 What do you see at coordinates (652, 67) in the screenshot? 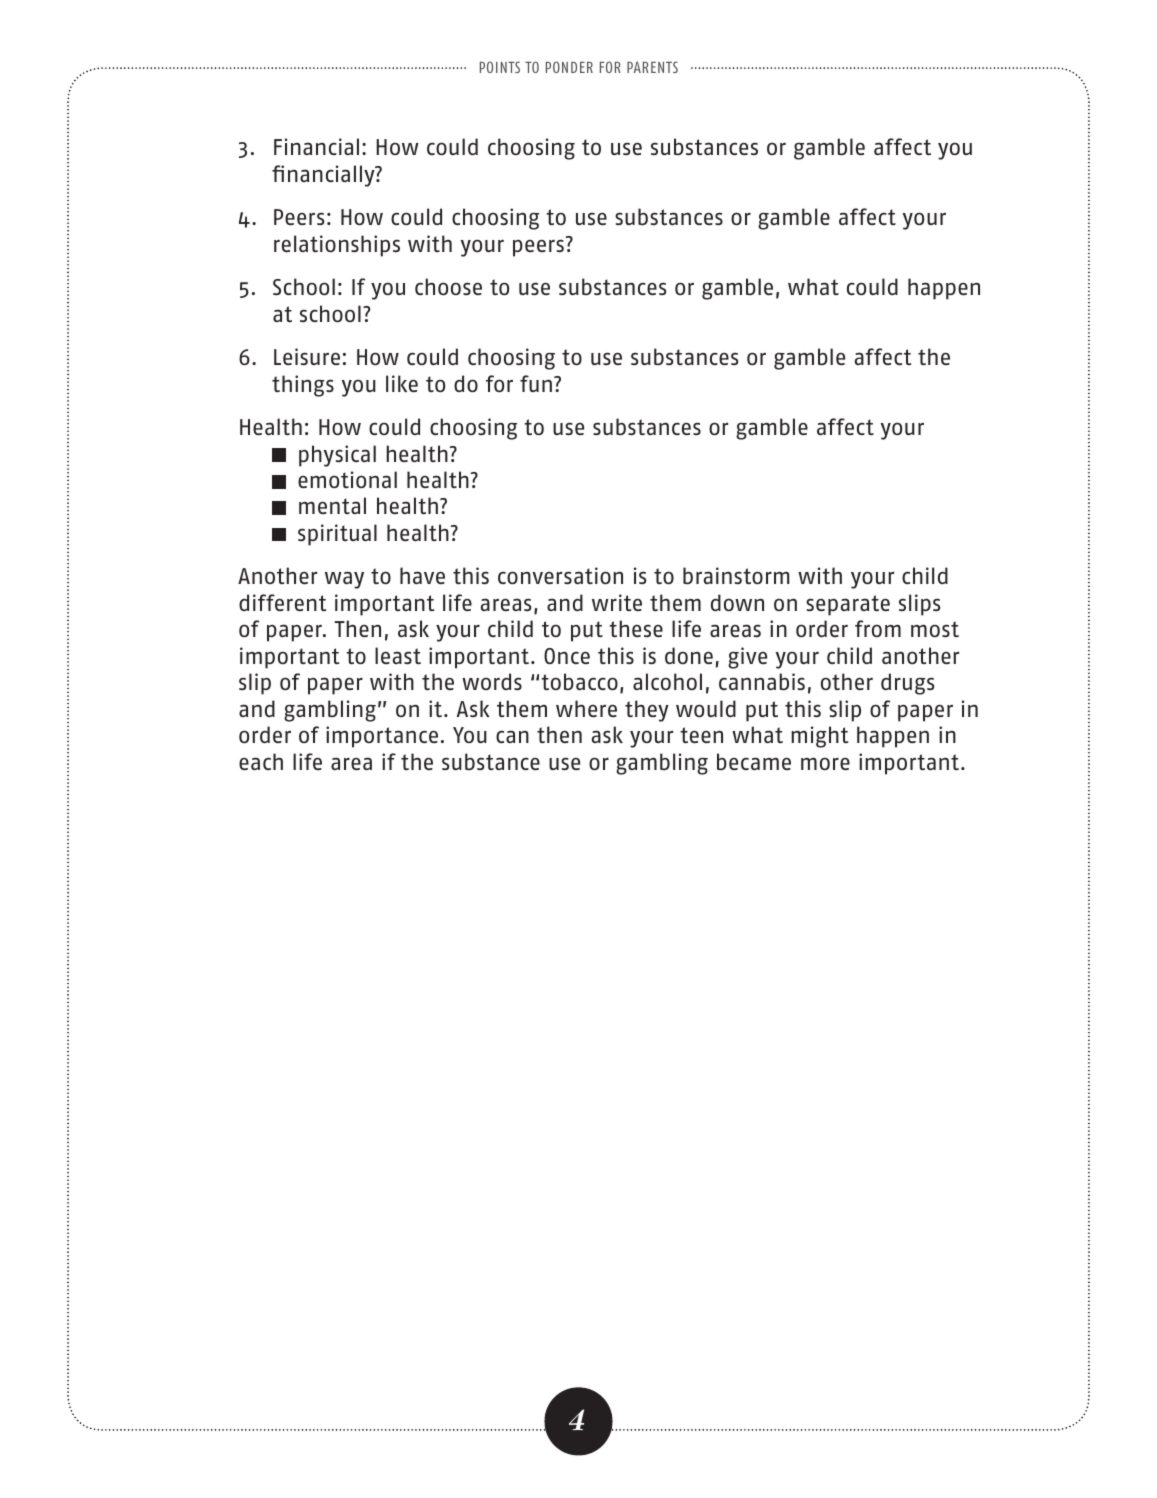
I see `PARENTS` at bounding box center [652, 67].
